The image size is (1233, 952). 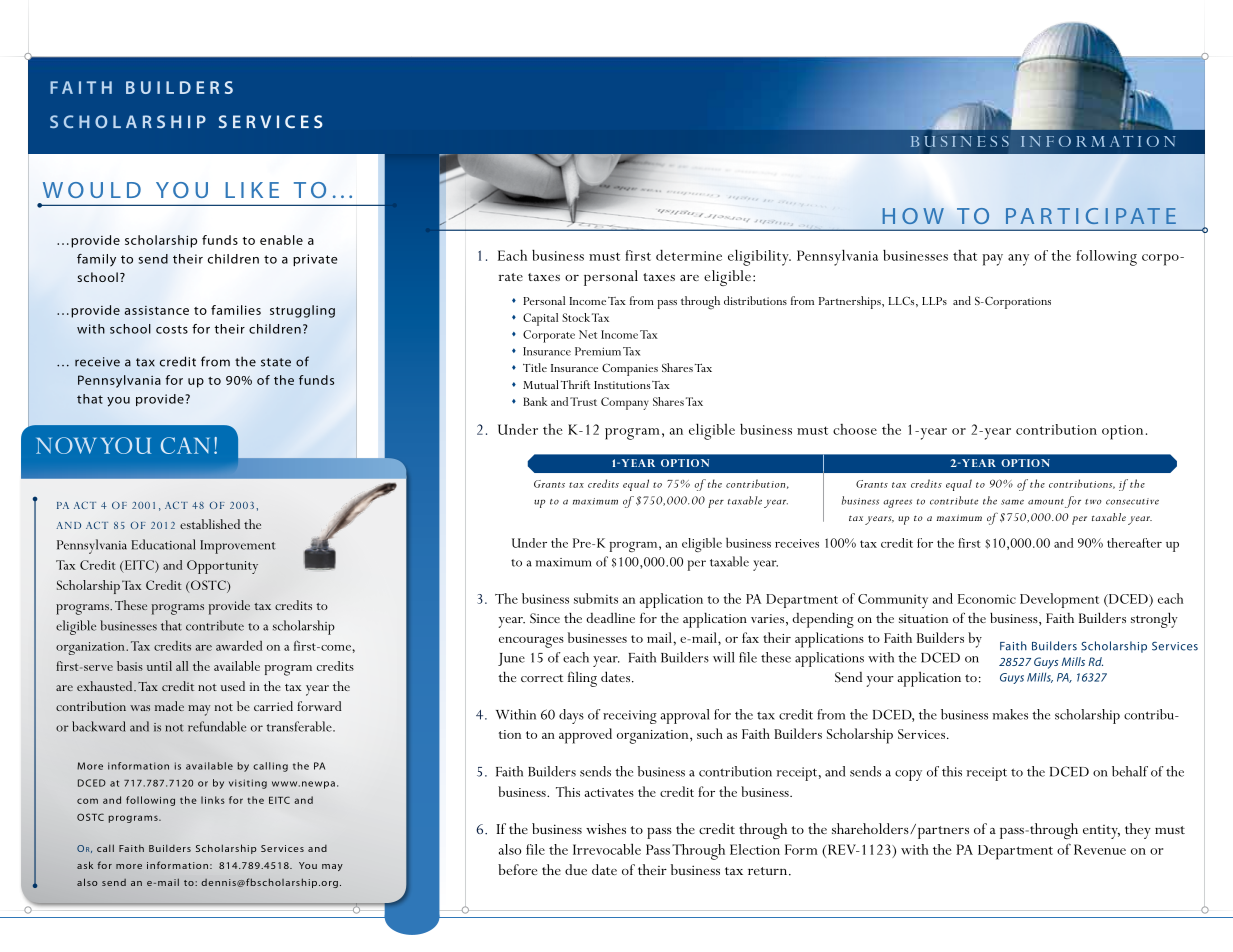 What do you see at coordinates (689, 255) in the screenshot?
I see `determine` at bounding box center [689, 255].
